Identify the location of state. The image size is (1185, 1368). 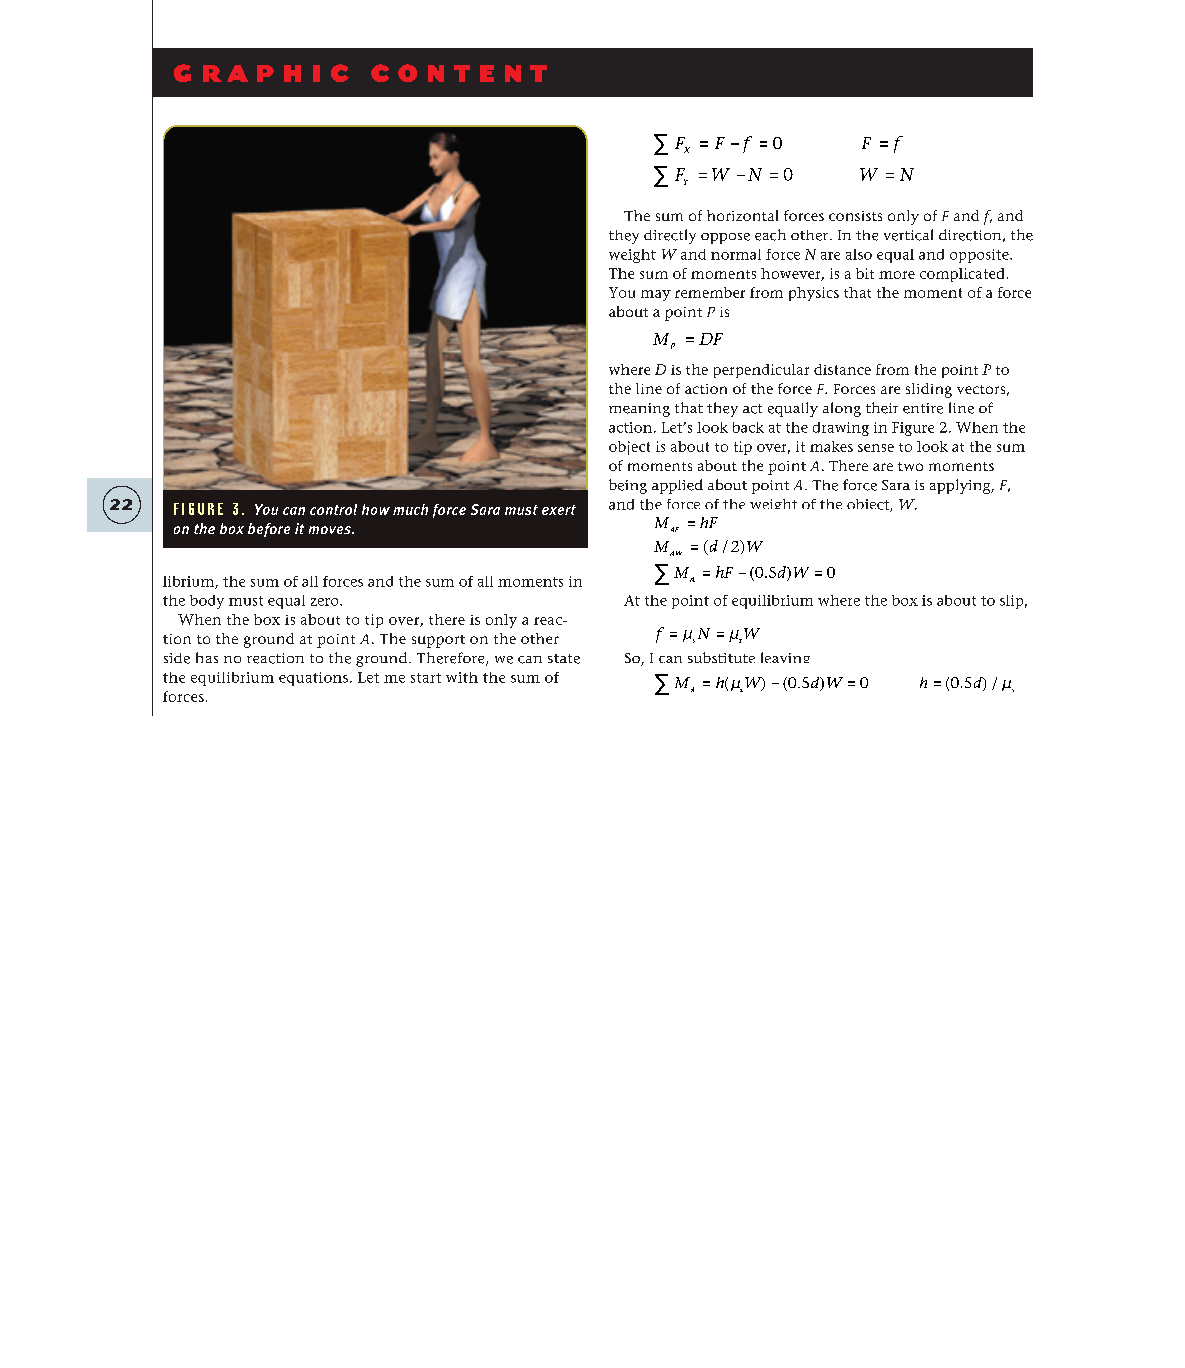
(564, 659).
